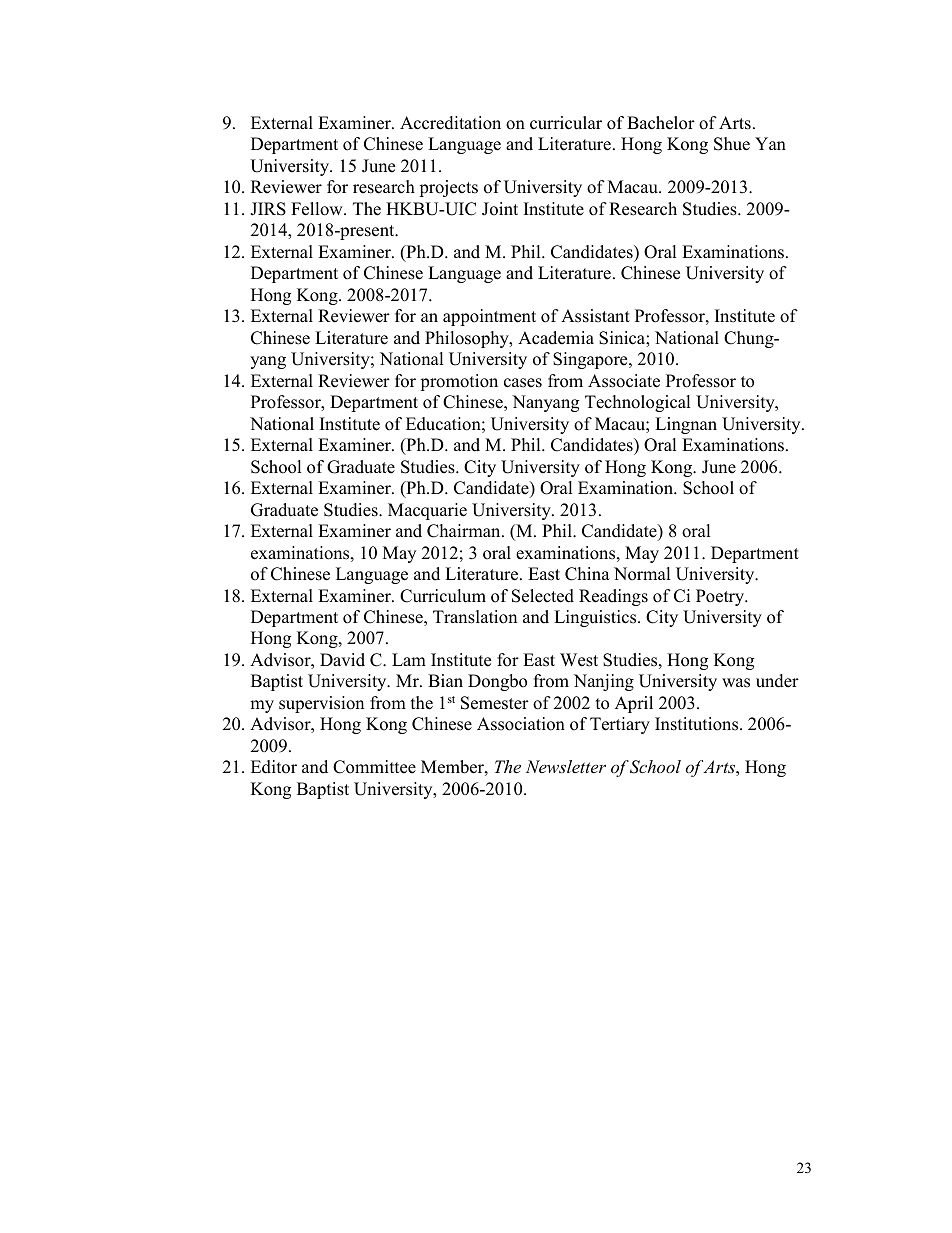  I want to click on Shue, so click(732, 144).
